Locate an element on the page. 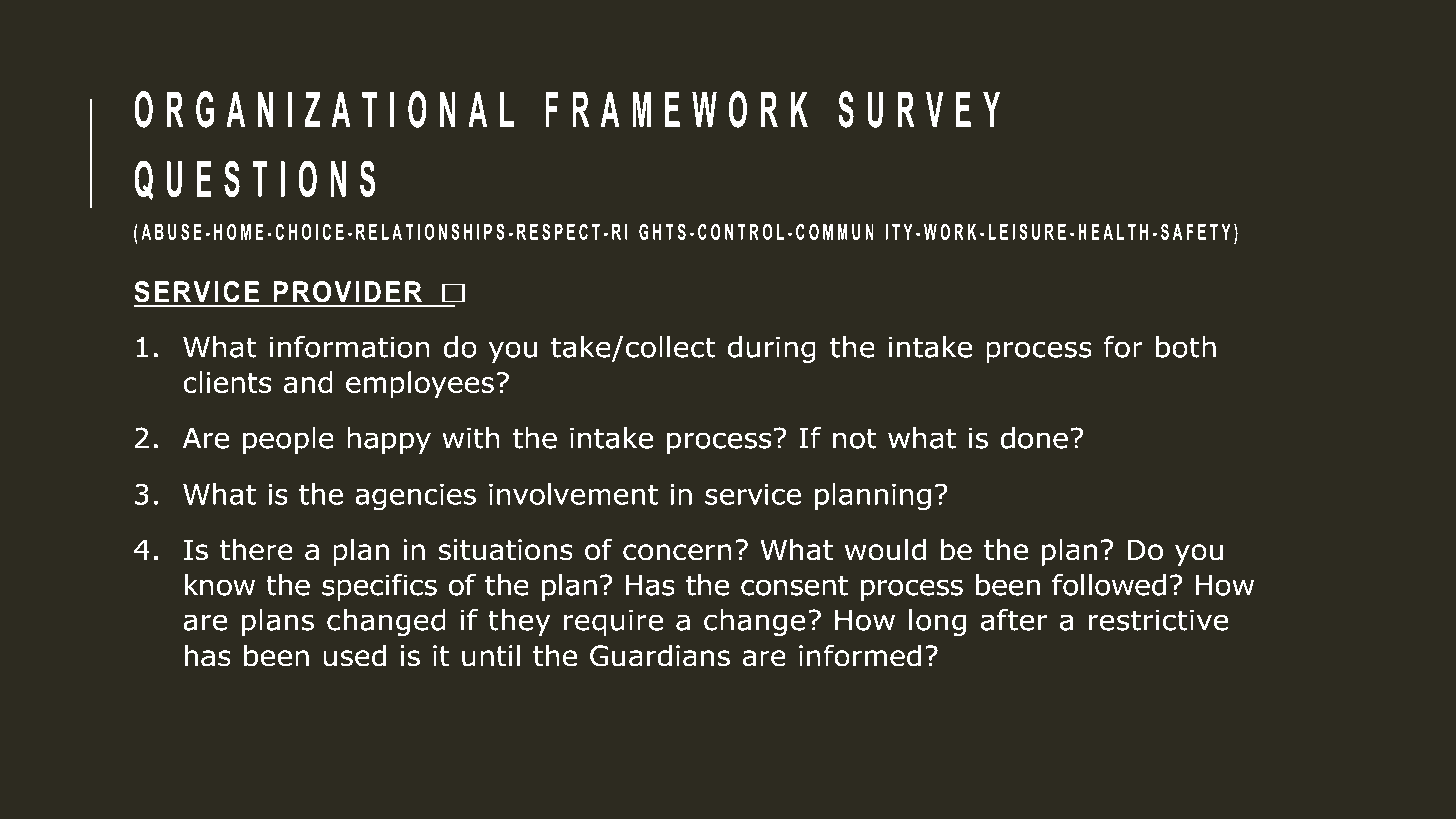 The height and width of the image is (819, 1456). used is located at coordinates (354, 655).
